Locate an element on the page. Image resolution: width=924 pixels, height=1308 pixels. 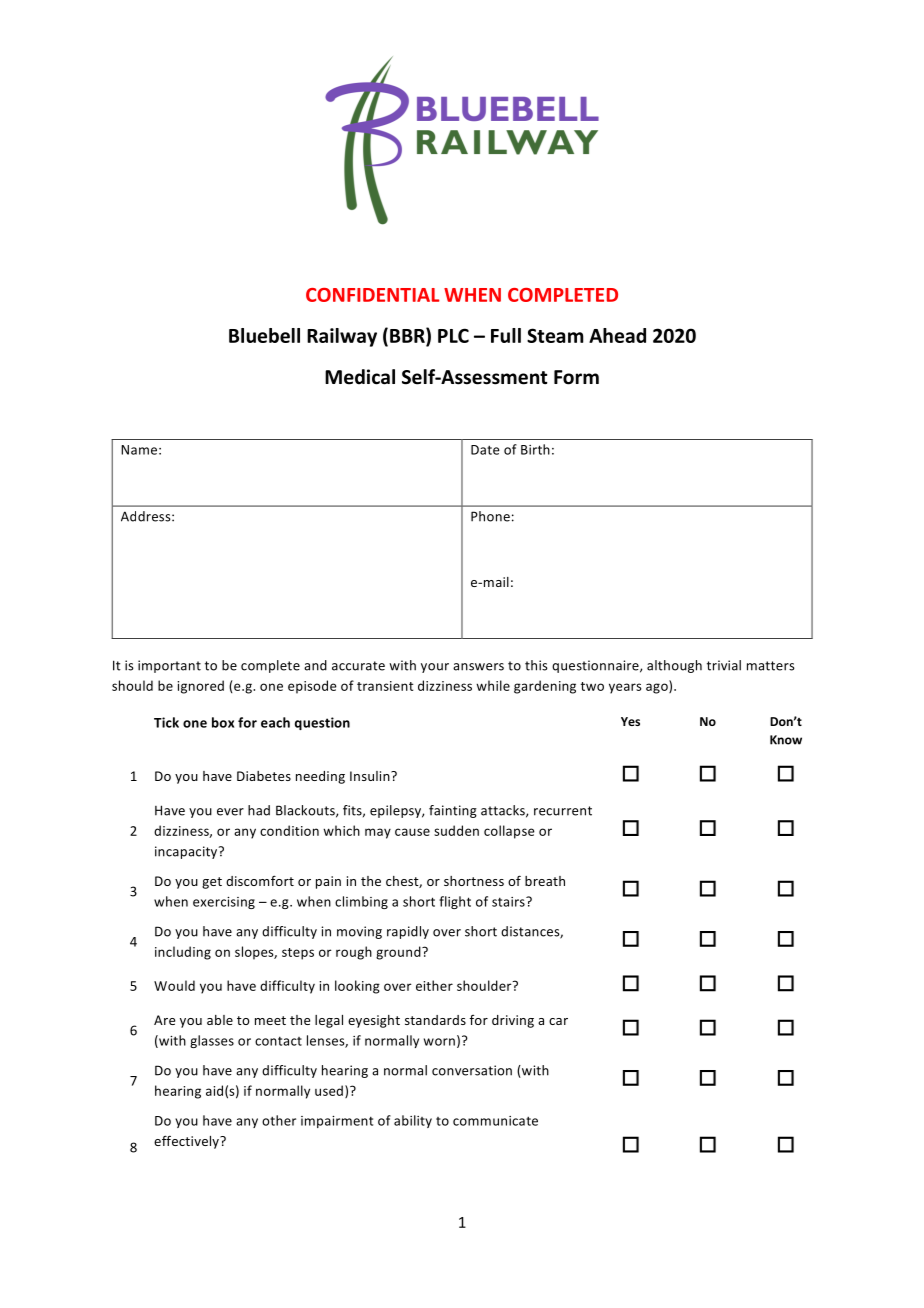
Phone is located at coordinates (490, 516).
